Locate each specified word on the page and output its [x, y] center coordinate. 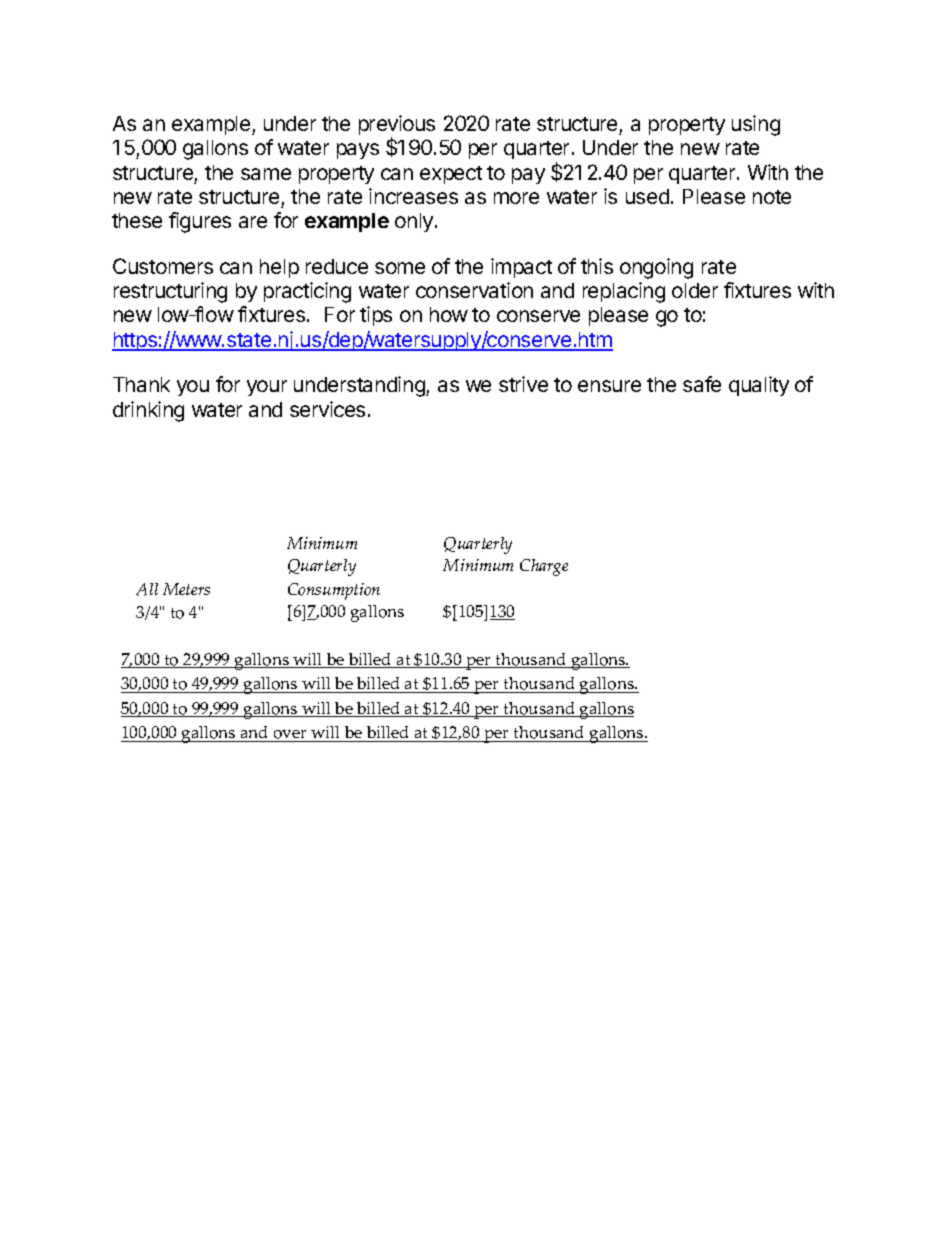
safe [702, 384]
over [291, 736]
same [266, 174]
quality [759, 386]
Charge [544, 567]
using [756, 125]
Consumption [334, 591]
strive [523, 384]
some [400, 268]
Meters [186, 589]
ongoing [656, 268]
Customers [163, 266]
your [267, 388]
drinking [148, 411]
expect [451, 175]
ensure [609, 386]
